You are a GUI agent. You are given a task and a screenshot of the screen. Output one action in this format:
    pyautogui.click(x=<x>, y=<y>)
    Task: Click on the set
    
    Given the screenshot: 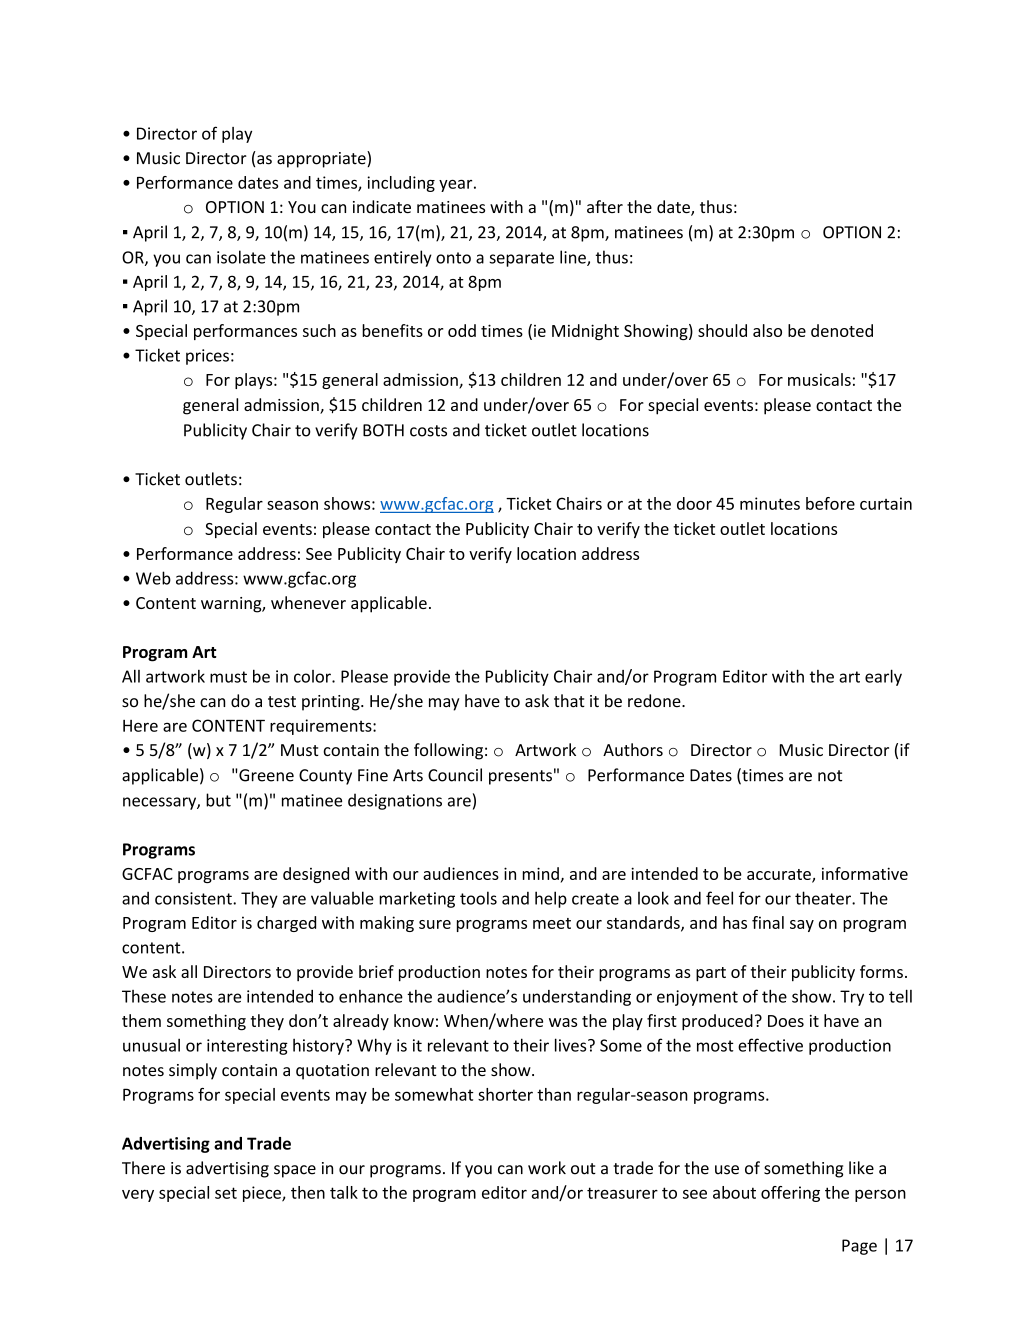 What is the action you would take?
    pyautogui.click(x=226, y=1193)
